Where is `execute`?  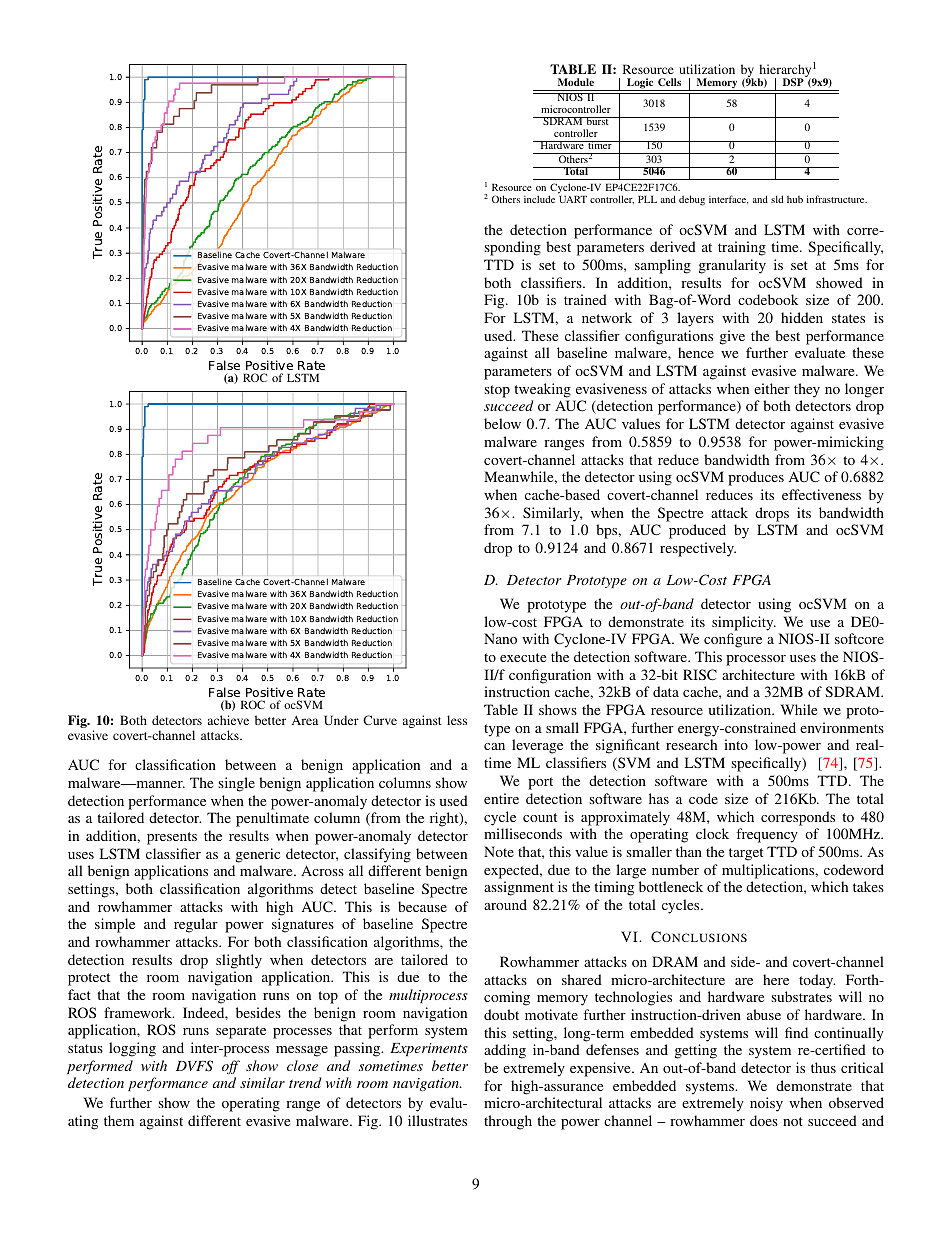
execute is located at coordinates (523, 657).
